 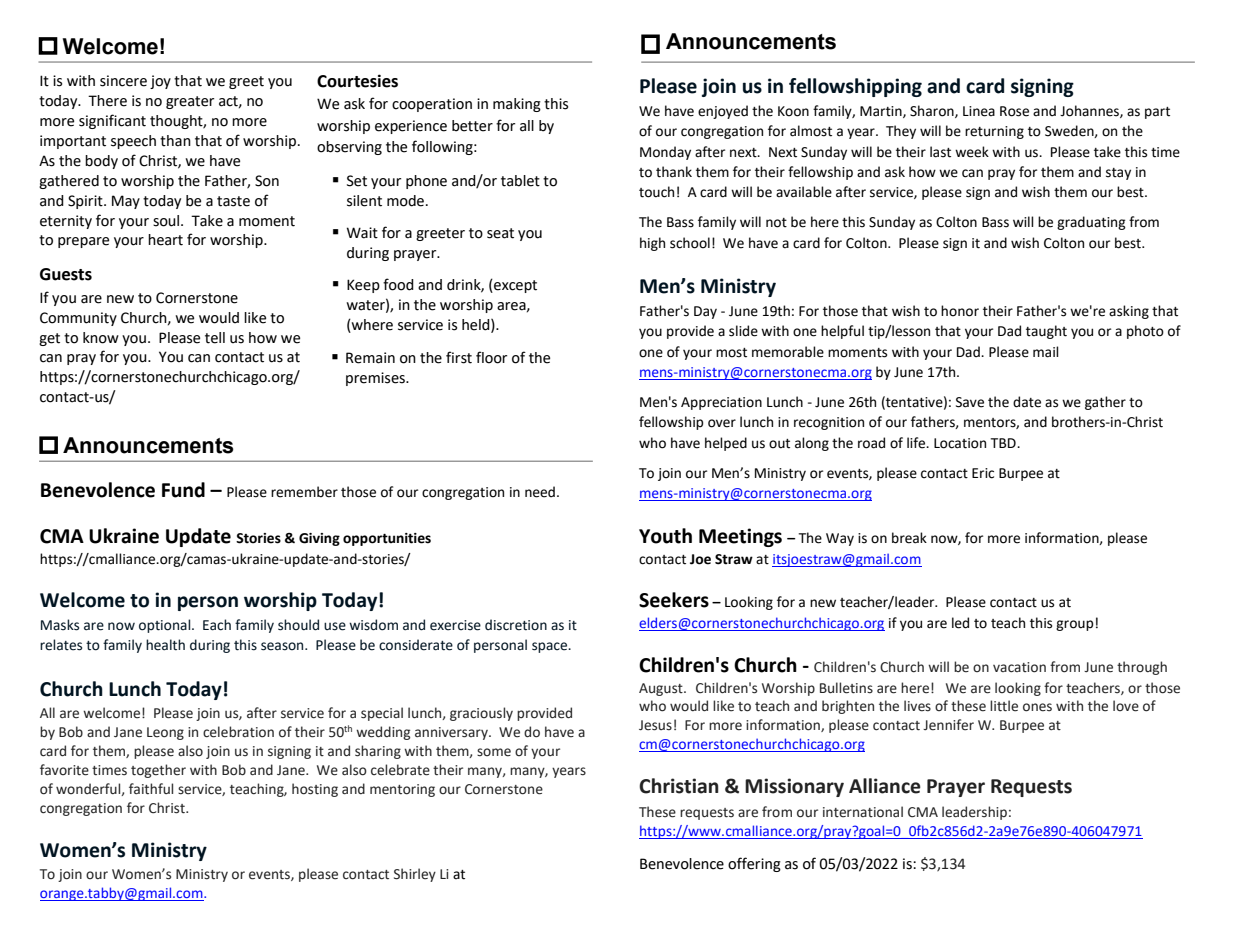 I want to click on Fund, so click(x=183, y=490).
